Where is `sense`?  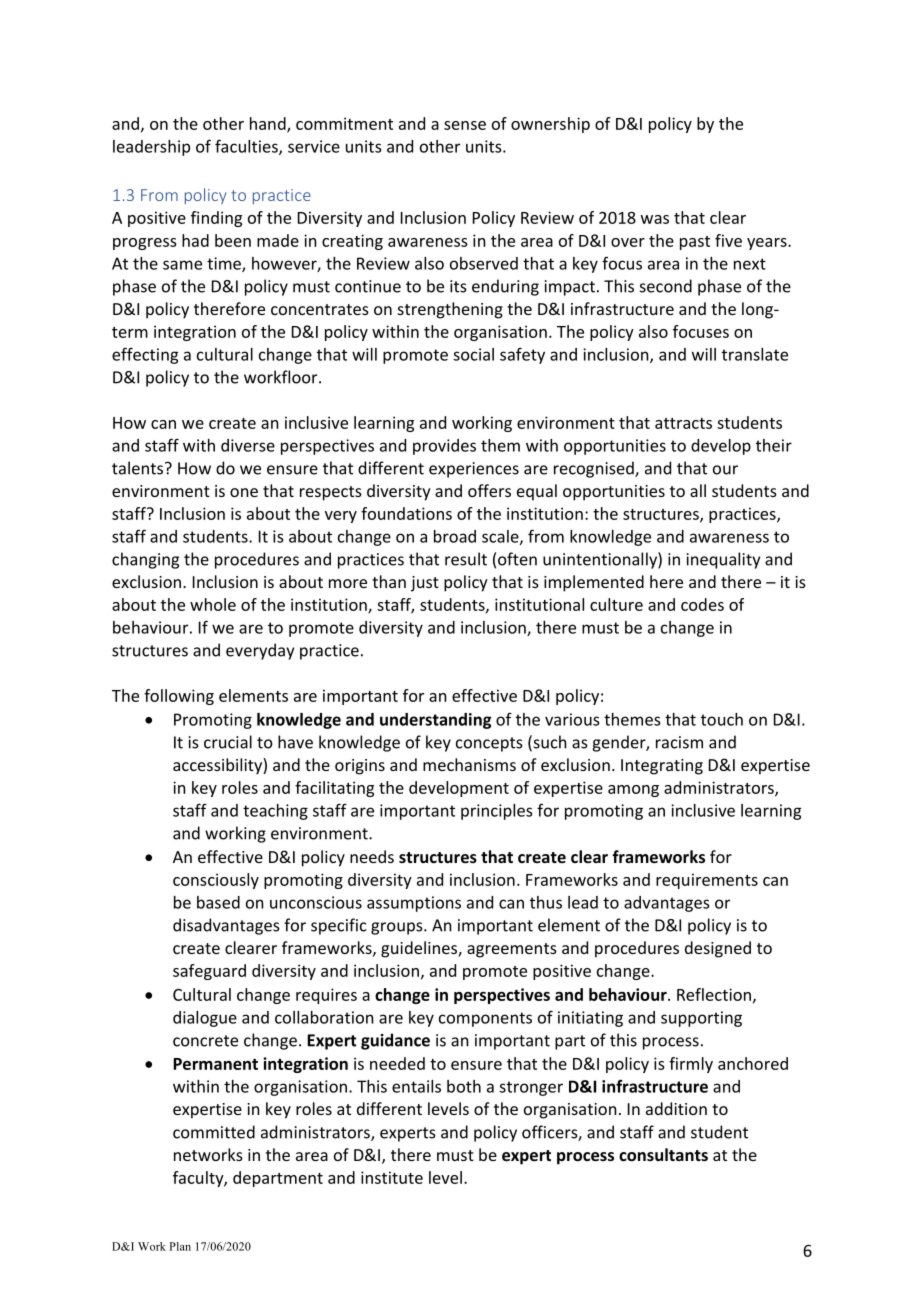
sense is located at coordinates (465, 125).
